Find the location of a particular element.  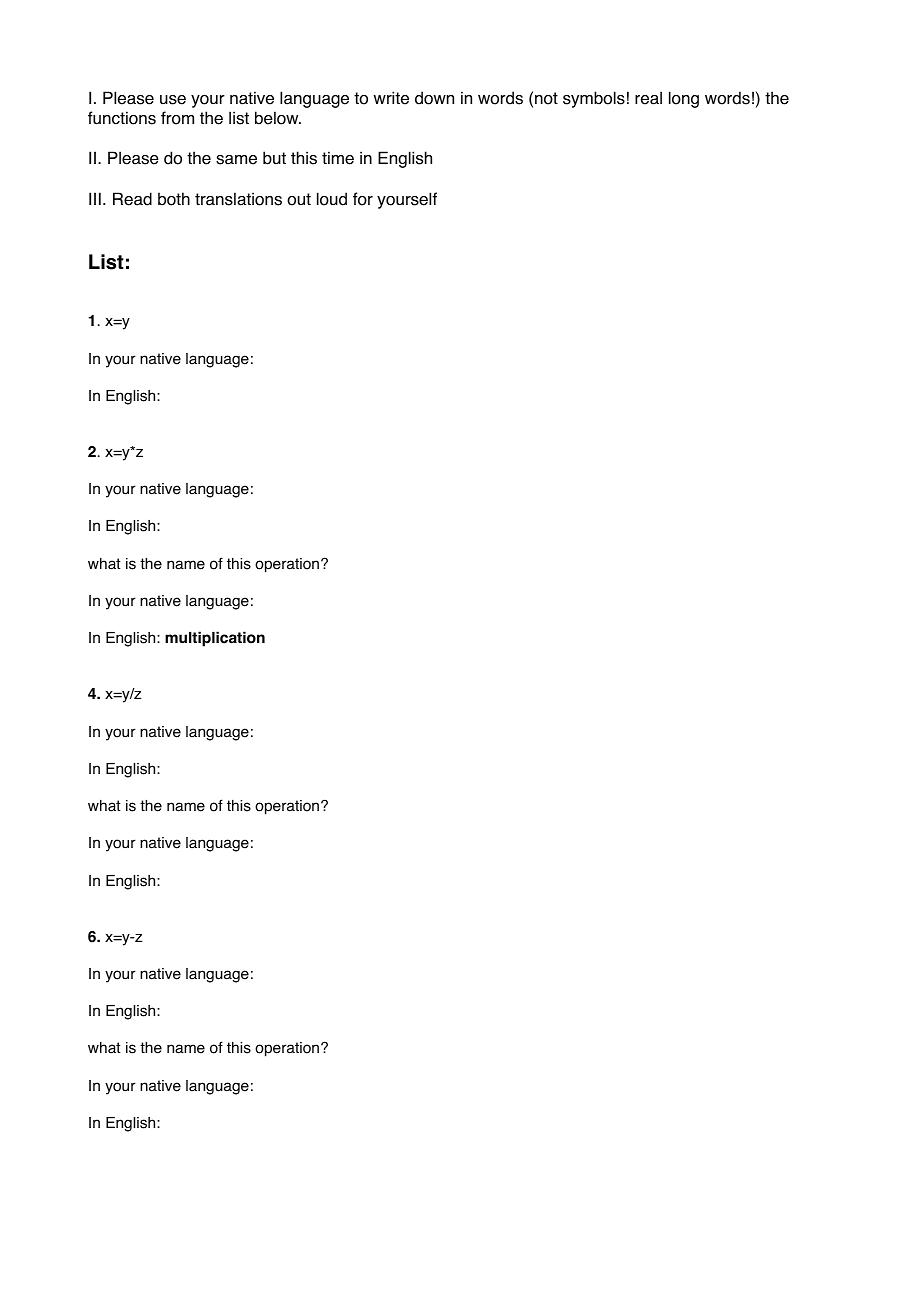

from is located at coordinates (177, 118).
